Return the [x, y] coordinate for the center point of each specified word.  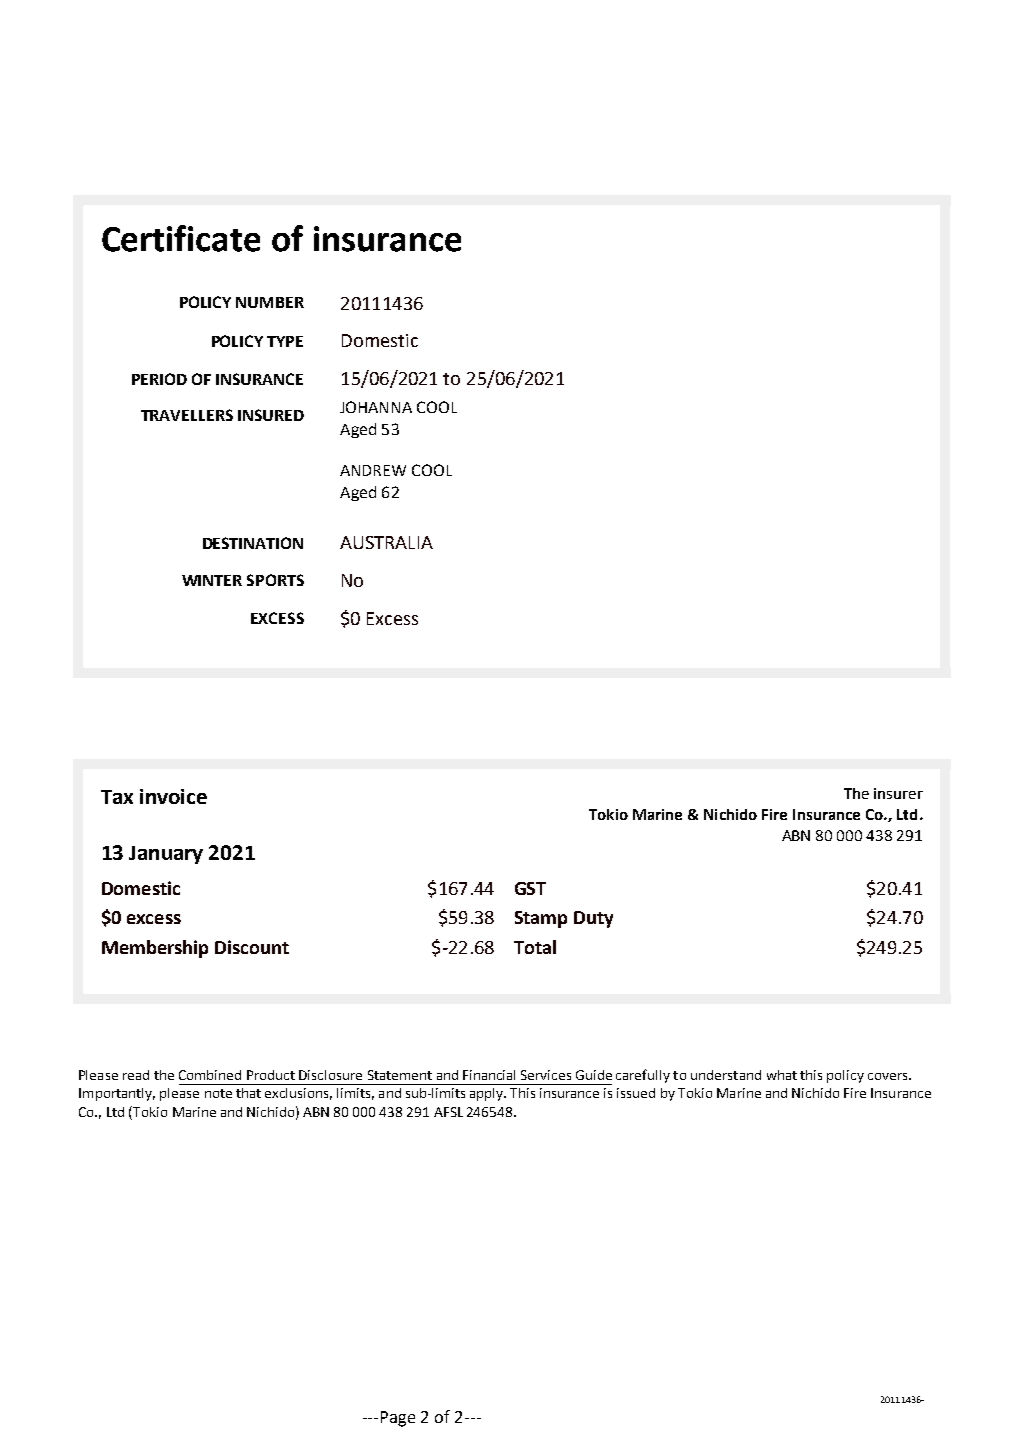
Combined [210, 1075]
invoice [173, 796]
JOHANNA [376, 407]
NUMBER [270, 302]
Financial [489, 1075]
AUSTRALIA [386, 542]
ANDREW [373, 470]
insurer [898, 793]
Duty [593, 919]
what [782, 1075]
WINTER [212, 580]
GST [530, 888]
